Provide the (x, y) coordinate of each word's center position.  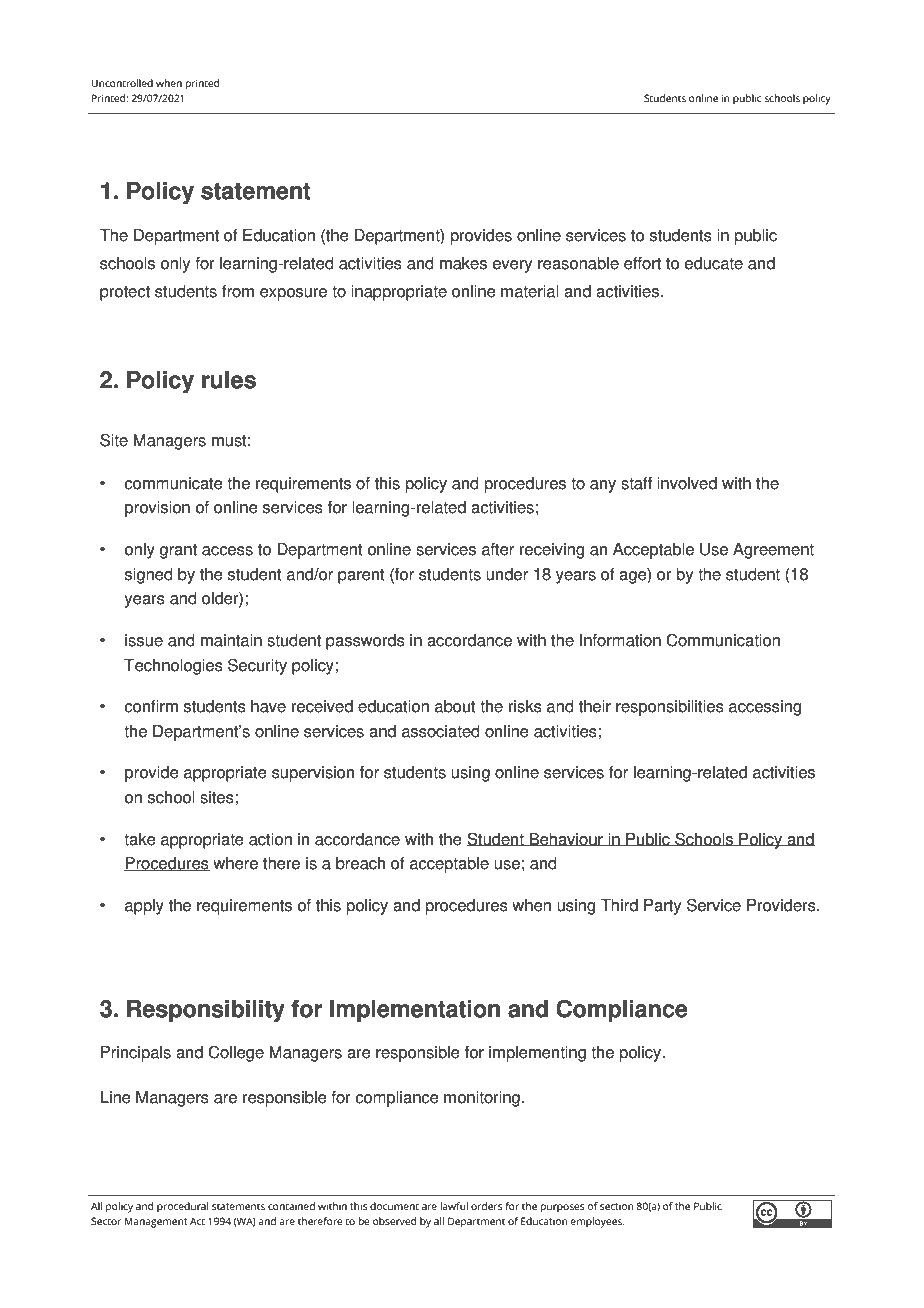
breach (360, 863)
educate (714, 263)
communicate (173, 483)
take (140, 839)
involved (687, 483)
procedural (182, 1207)
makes (463, 263)
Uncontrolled (122, 83)
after (498, 549)
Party (662, 907)
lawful (454, 1206)
